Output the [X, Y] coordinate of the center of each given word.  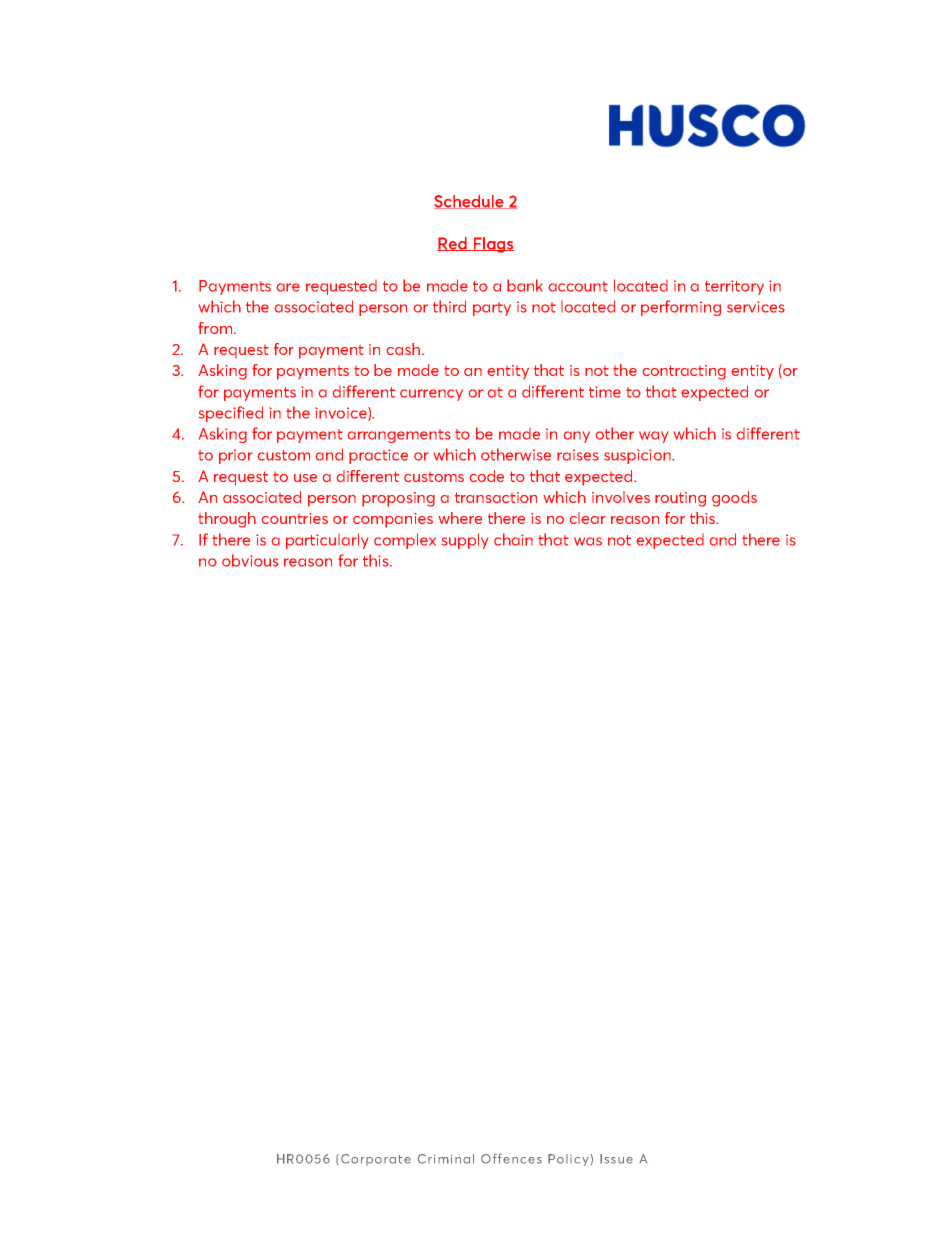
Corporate [376, 1160]
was [588, 541]
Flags [493, 245]
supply [465, 541]
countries [295, 518]
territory [734, 287]
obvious [250, 560]
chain [513, 539]
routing [680, 499]
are [288, 287]
